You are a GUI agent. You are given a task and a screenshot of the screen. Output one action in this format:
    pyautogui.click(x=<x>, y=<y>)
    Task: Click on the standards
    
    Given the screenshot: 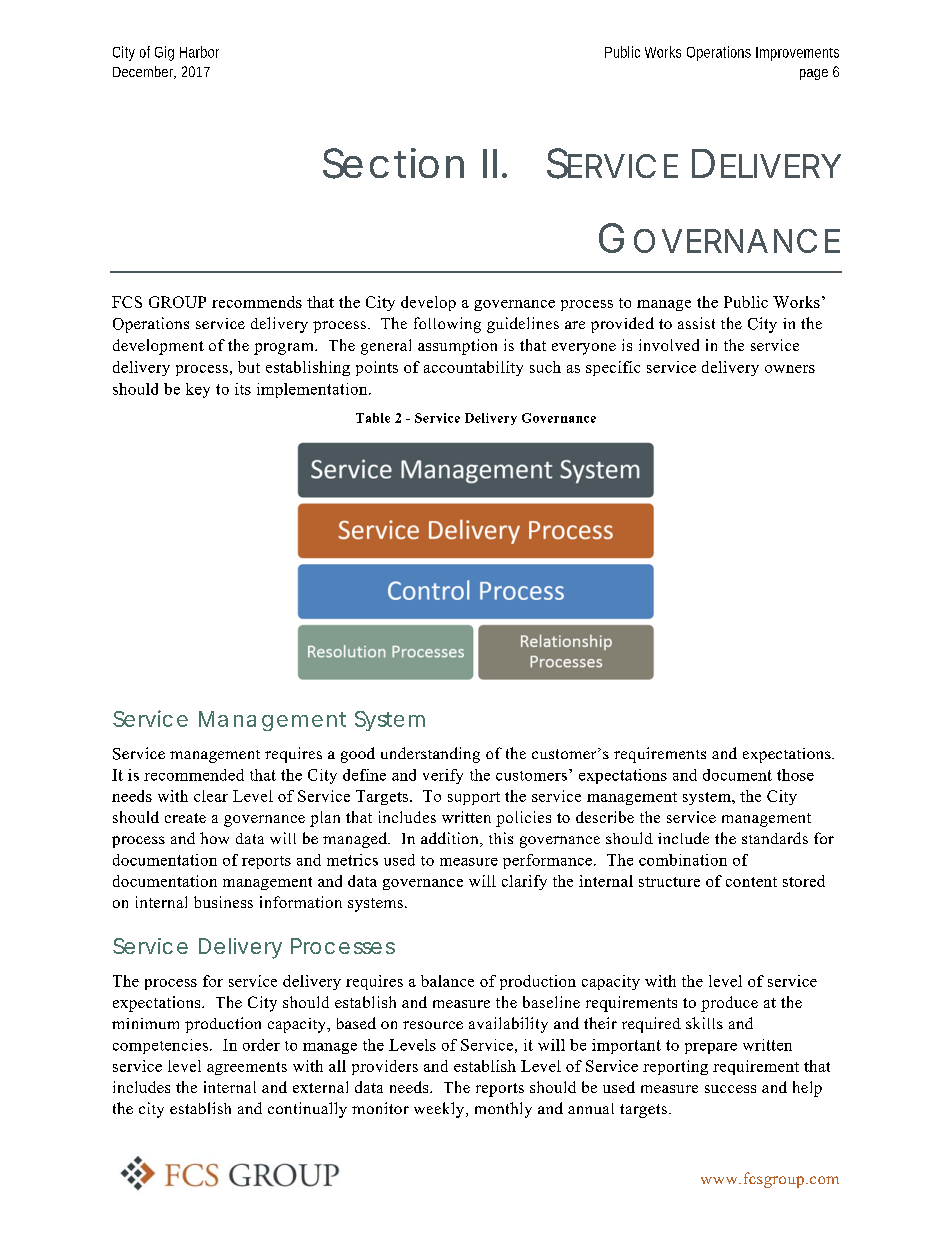 What is the action you would take?
    pyautogui.click(x=775, y=838)
